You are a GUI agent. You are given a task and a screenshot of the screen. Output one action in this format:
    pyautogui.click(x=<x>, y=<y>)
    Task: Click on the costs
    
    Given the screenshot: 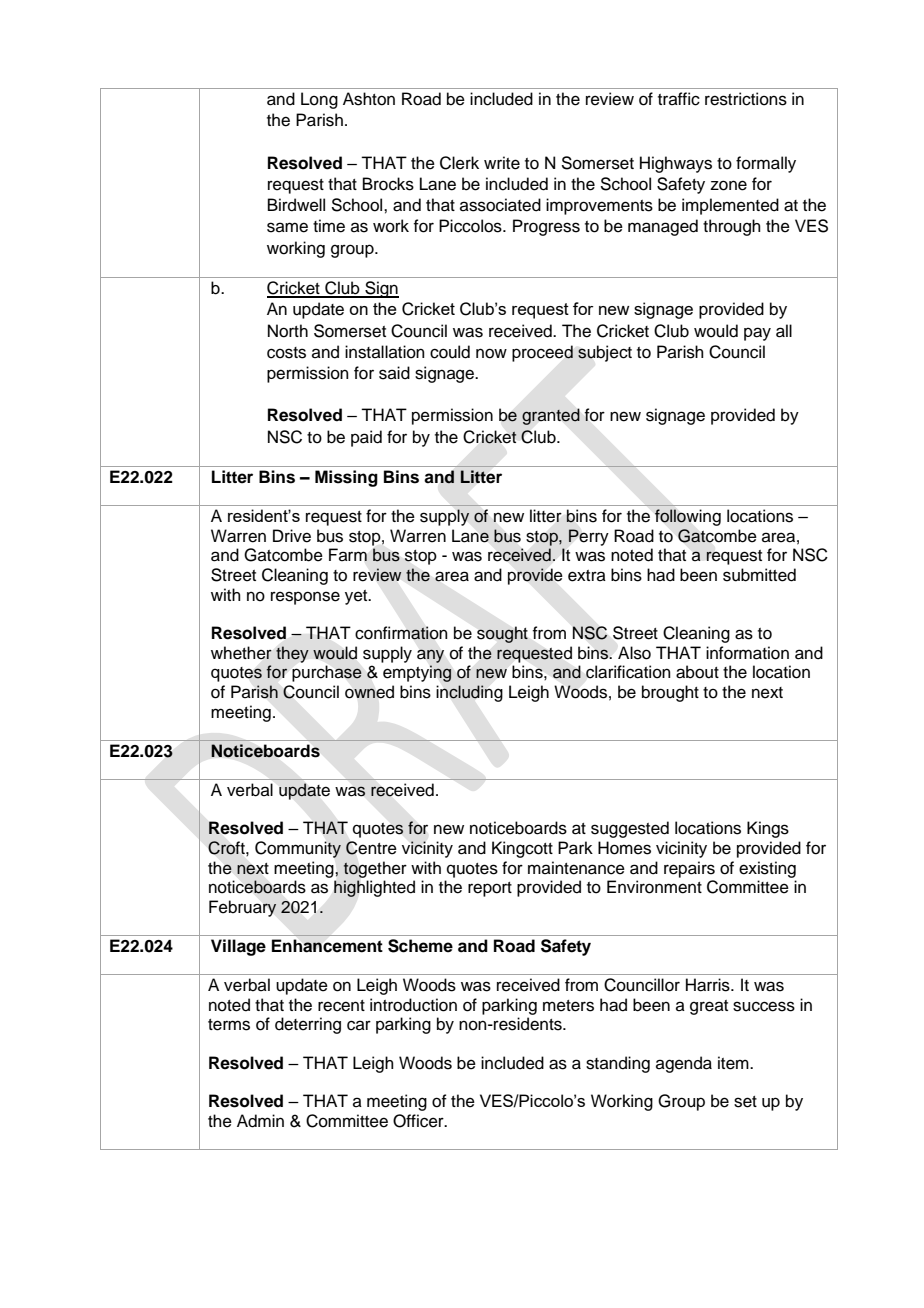 What is the action you would take?
    pyautogui.click(x=286, y=353)
